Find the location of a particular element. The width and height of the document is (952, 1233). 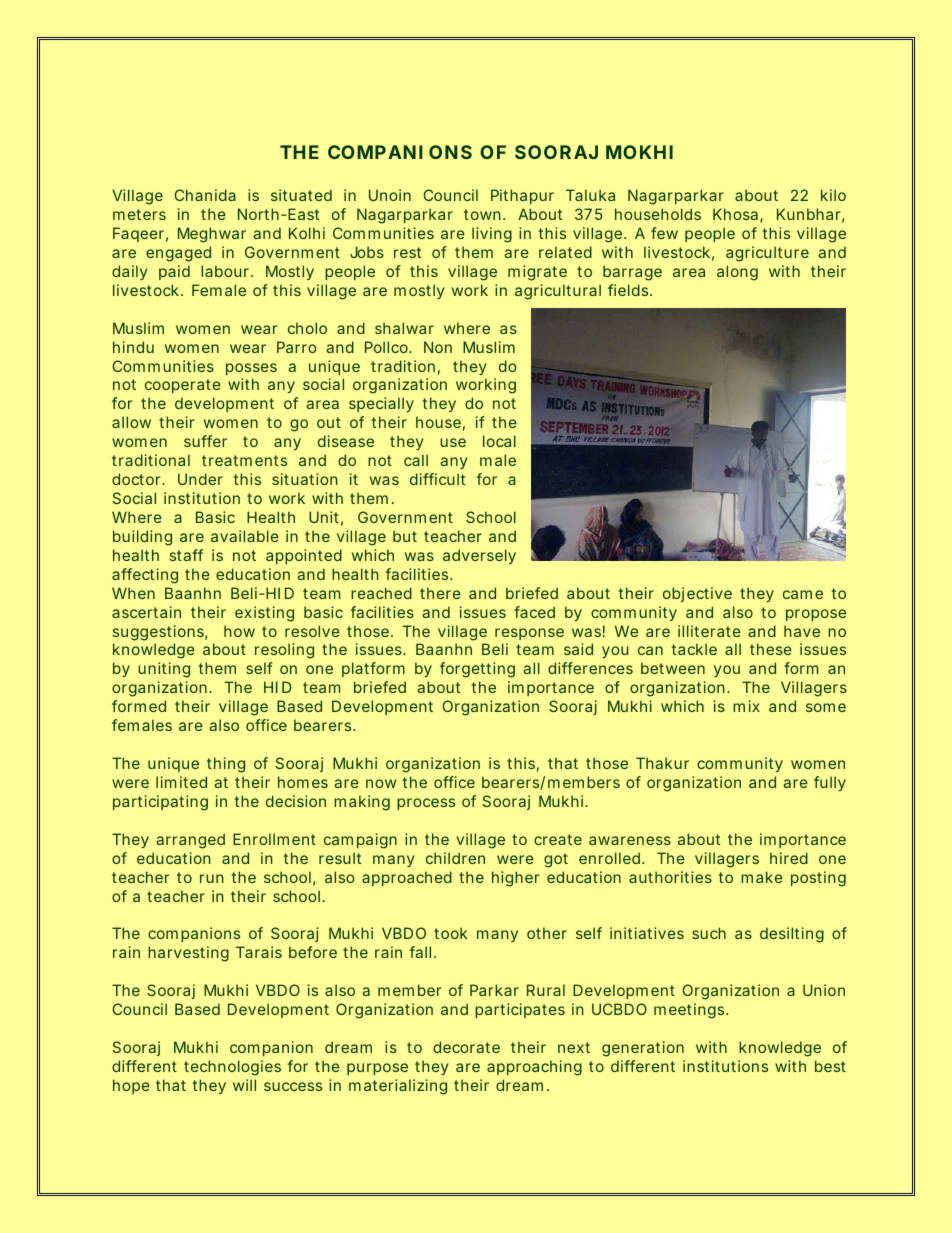

town is located at coordinates (484, 214).
